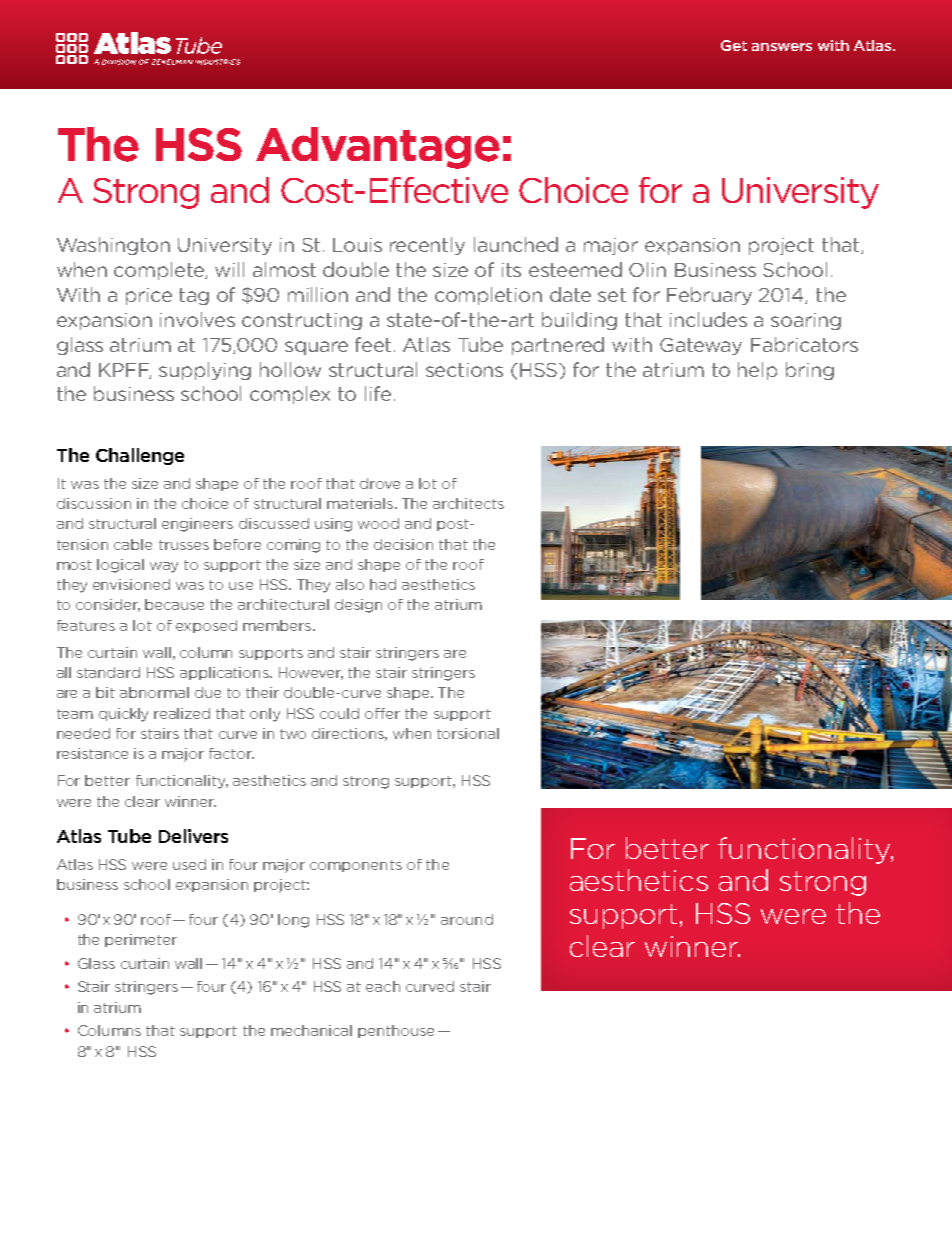 The height and width of the screenshot is (1233, 952). What do you see at coordinates (467, 919) in the screenshot?
I see `around` at bounding box center [467, 919].
